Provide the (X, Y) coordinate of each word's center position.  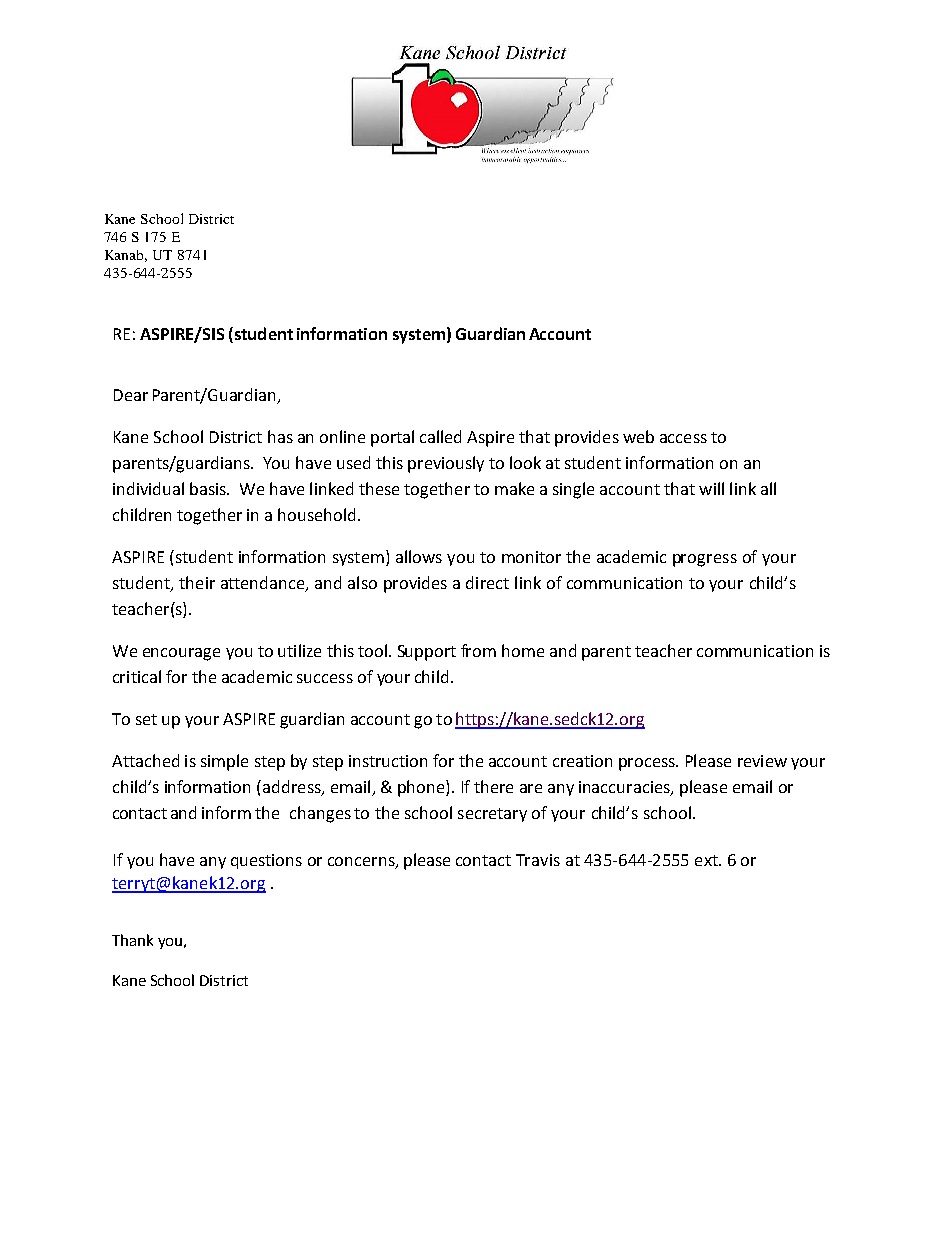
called (440, 436)
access (683, 438)
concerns (362, 863)
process (648, 764)
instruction (388, 761)
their (197, 582)
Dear (131, 395)
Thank (132, 940)
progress (705, 560)
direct (487, 582)
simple (224, 762)
